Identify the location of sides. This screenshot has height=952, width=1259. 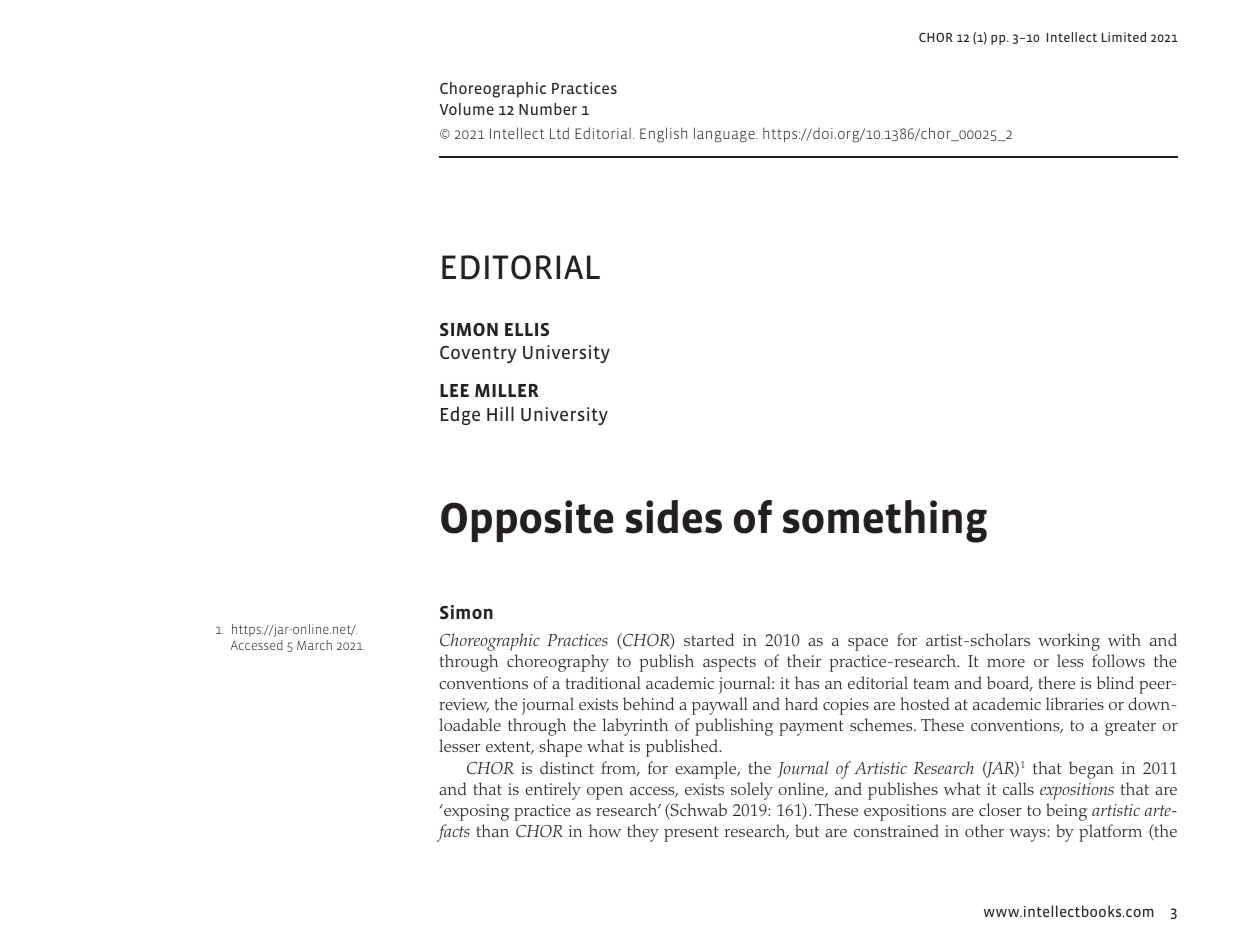
(674, 517).
